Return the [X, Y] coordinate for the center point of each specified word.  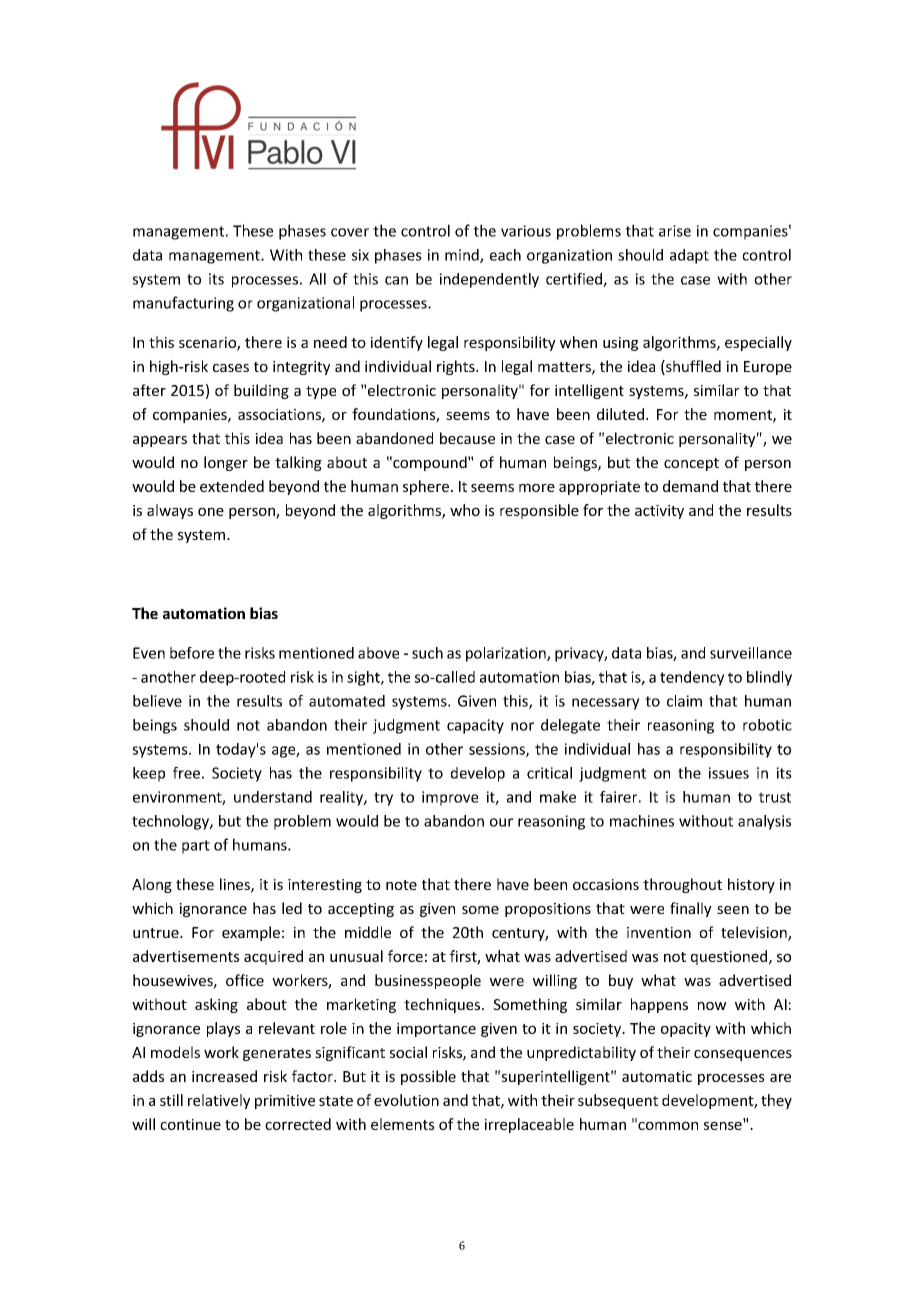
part [196, 847]
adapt [689, 256]
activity [659, 512]
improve [450, 798]
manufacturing [183, 304]
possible [428, 1077]
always [170, 511]
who [465, 510]
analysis [764, 822]
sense [724, 1124]
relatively [219, 1101]
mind [463, 256]
